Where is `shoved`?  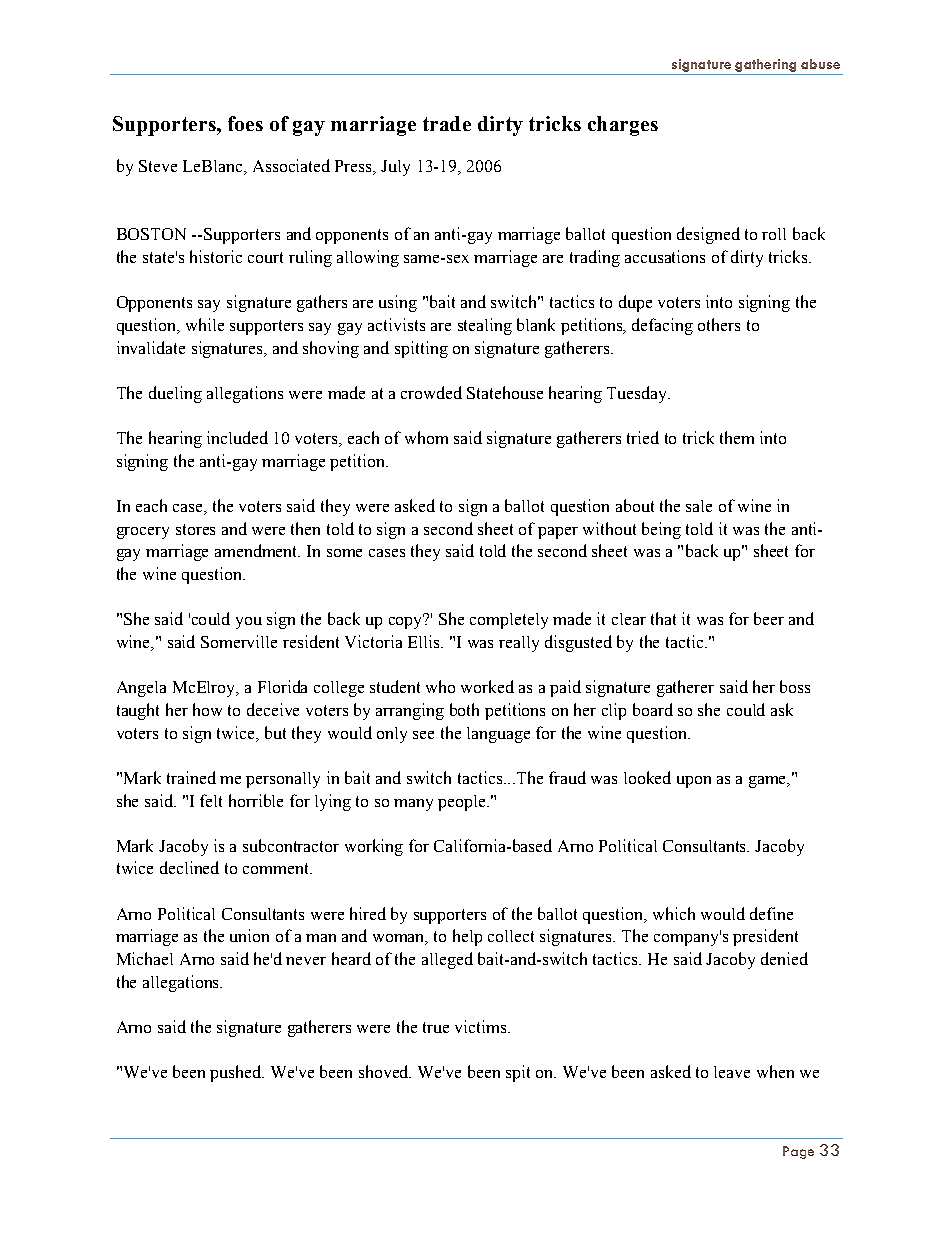 shoved is located at coordinates (385, 1071).
